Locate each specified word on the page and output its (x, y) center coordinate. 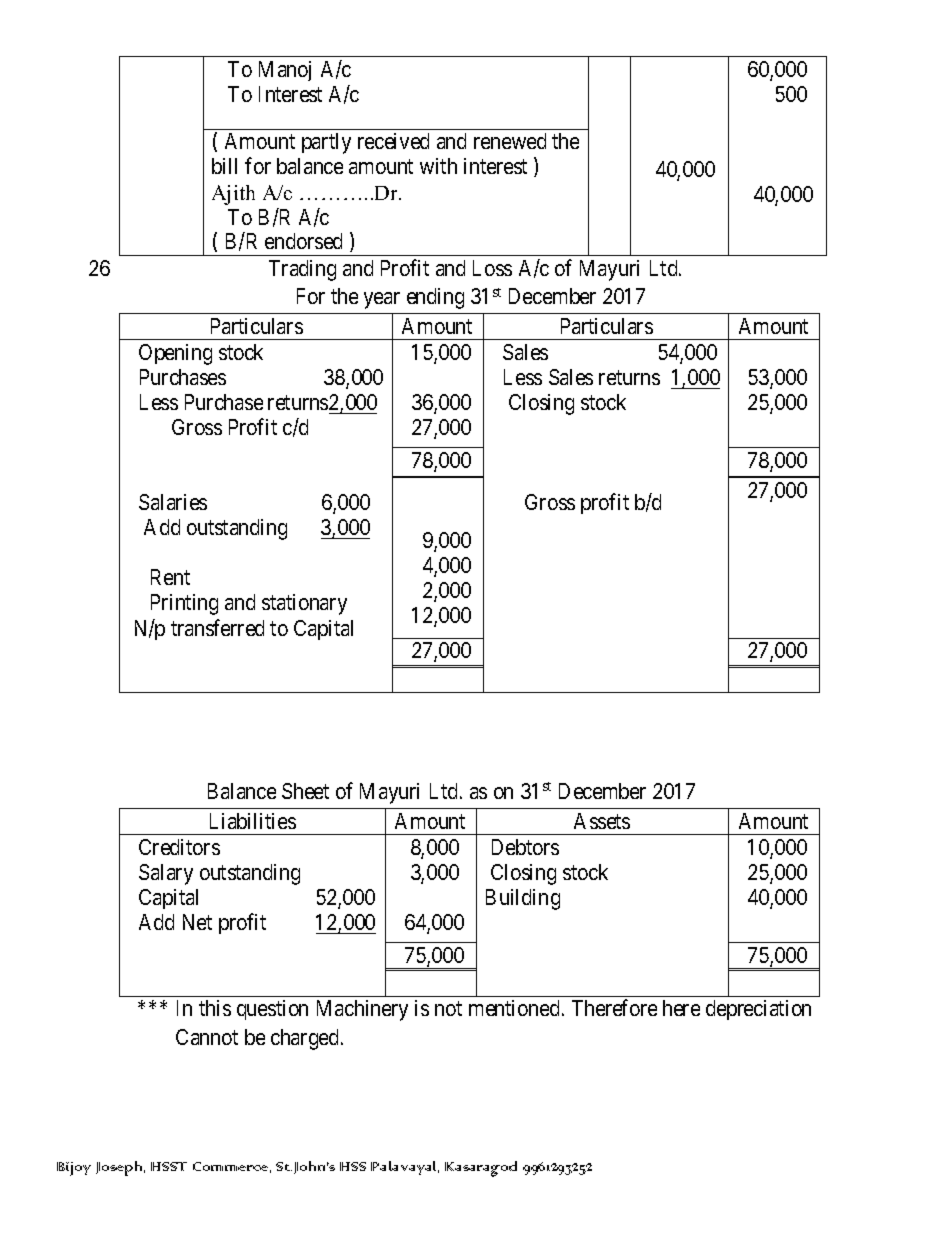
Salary (166, 874)
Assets (602, 821)
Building (523, 899)
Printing (184, 604)
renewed (510, 141)
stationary (304, 604)
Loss (492, 268)
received (393, 141)
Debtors (525, 847)
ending (435, 298)
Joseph (120, 1168)
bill (224, 166)
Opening (175, 354)
